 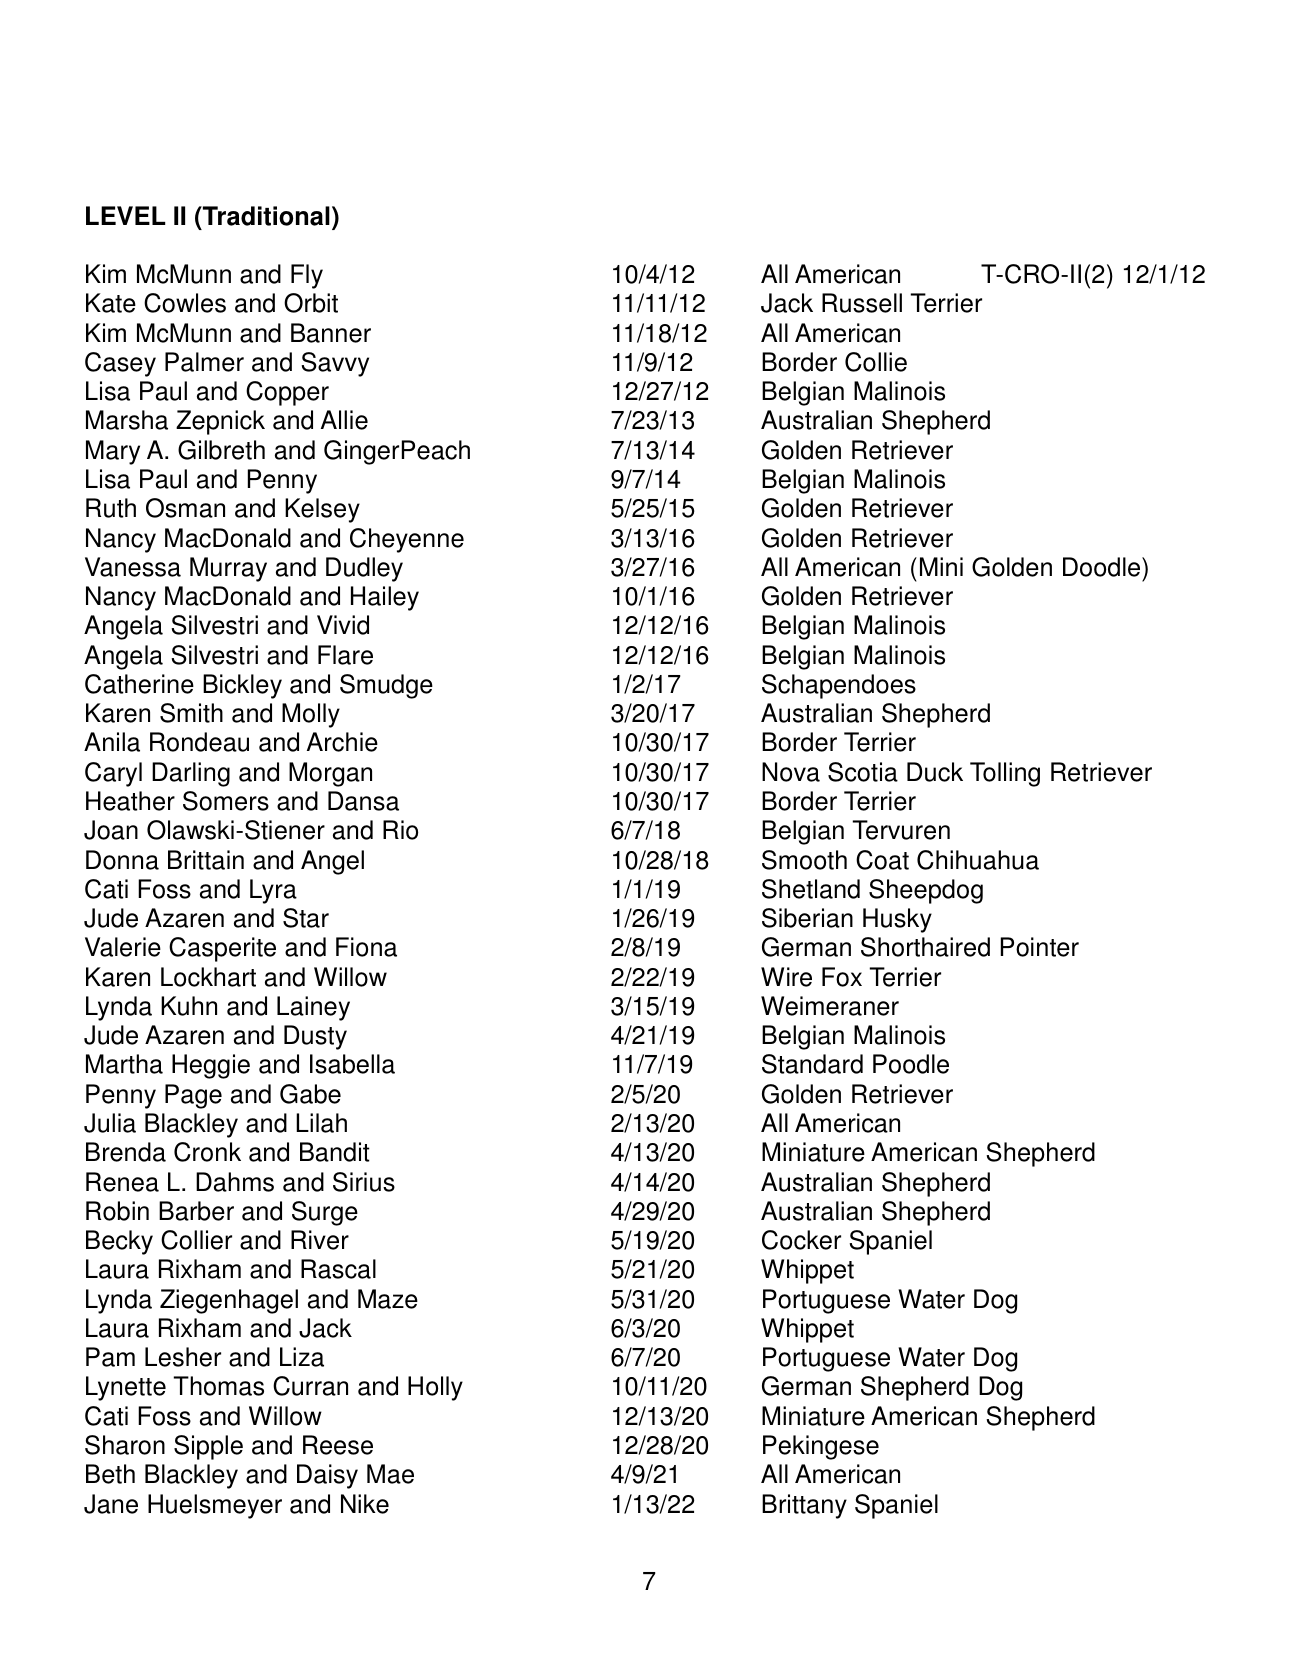 What do you see at coordinates (125, 1445) in the image?
I see `Sharon` at bounding box center [125, 1445].
